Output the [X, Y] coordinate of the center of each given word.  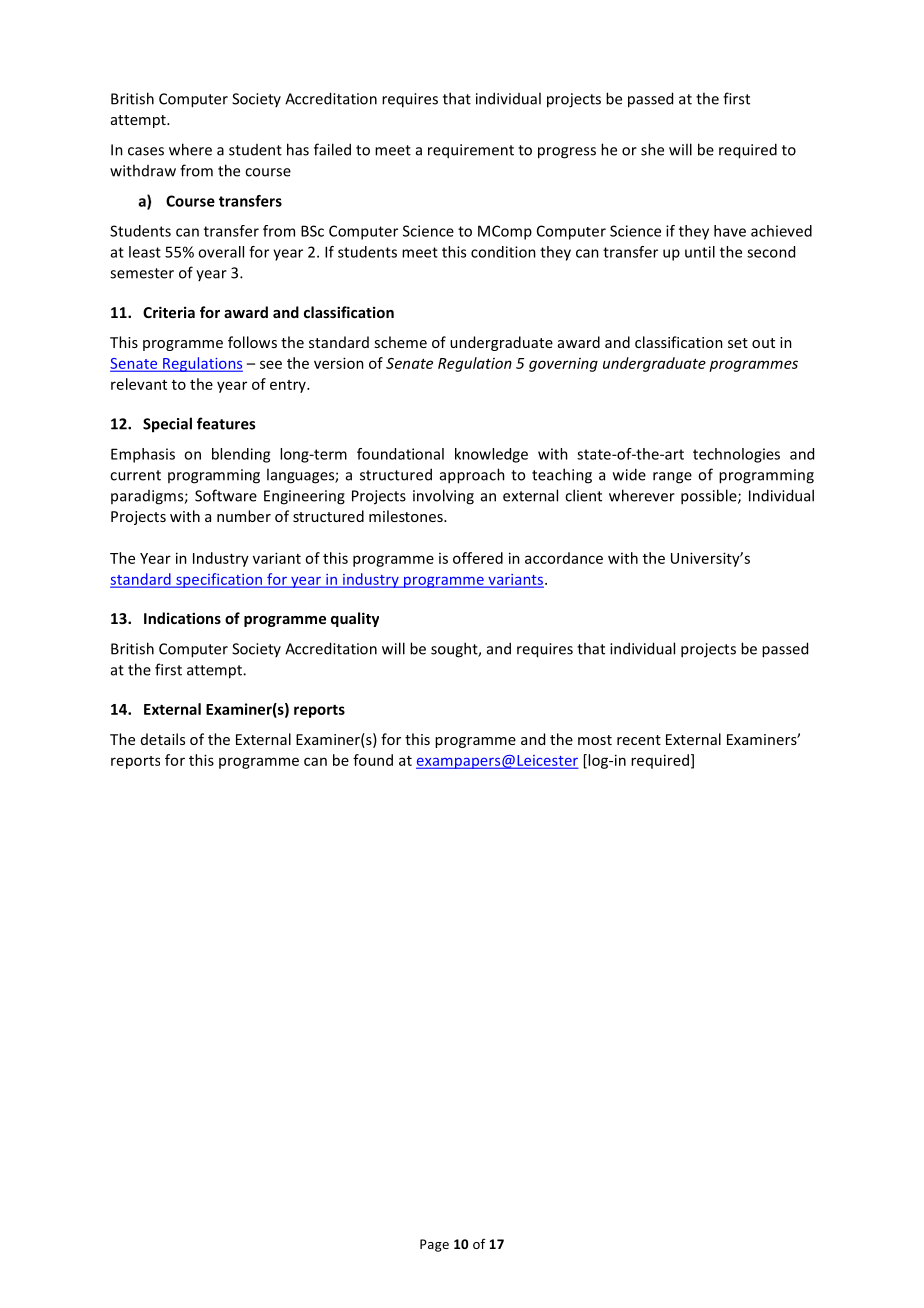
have [730, 231]
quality [355, 619]
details [163, 739]
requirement [471, 151]
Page [434, 1245]
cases [146, 151]
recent [639, 740]
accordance [564, 558]
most [595, 740]
